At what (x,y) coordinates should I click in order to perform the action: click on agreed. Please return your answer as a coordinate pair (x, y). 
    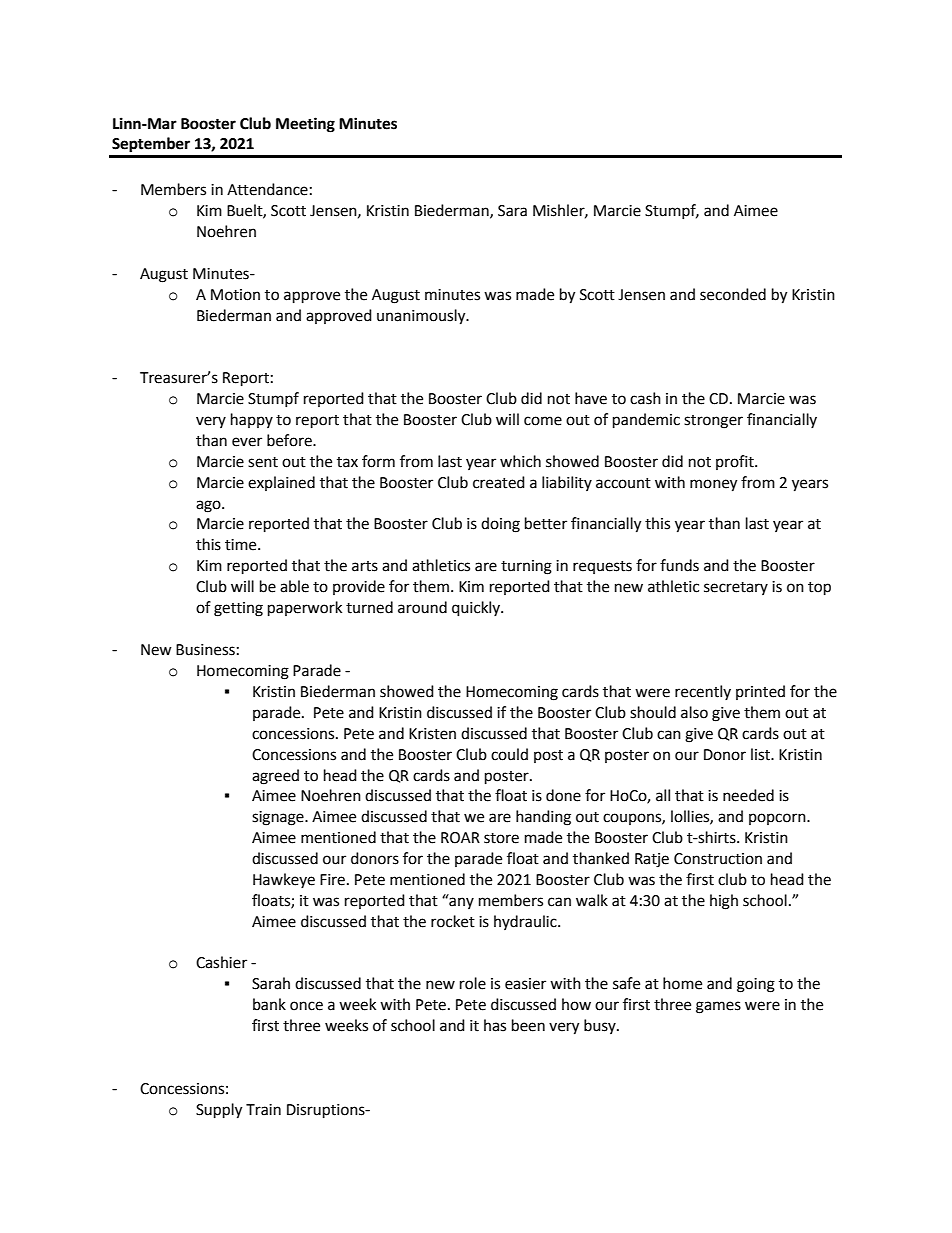
    Looking at the image, I should click on (275, 777).
